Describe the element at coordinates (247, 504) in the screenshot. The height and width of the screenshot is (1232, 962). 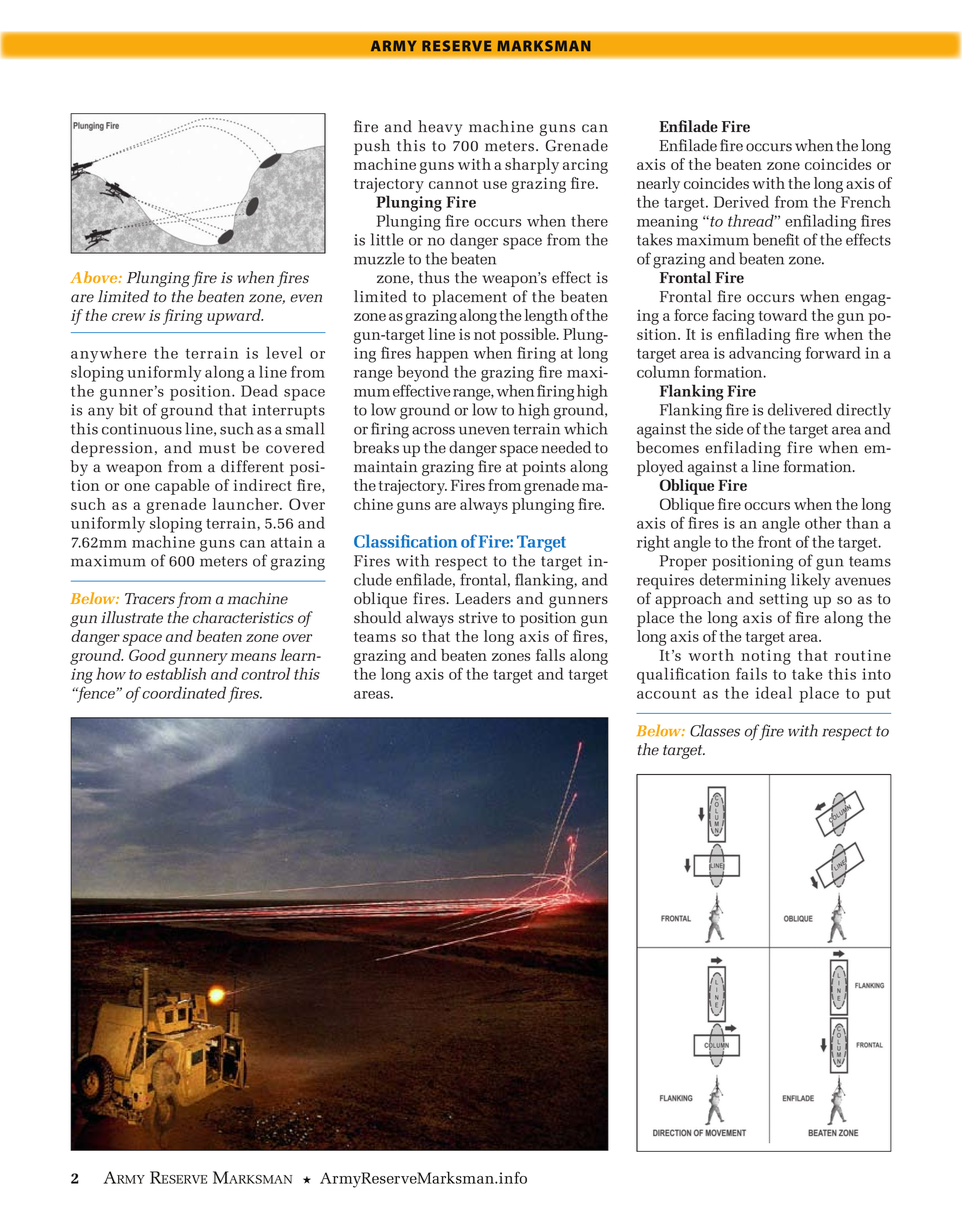
I see `launcher` at that location.
